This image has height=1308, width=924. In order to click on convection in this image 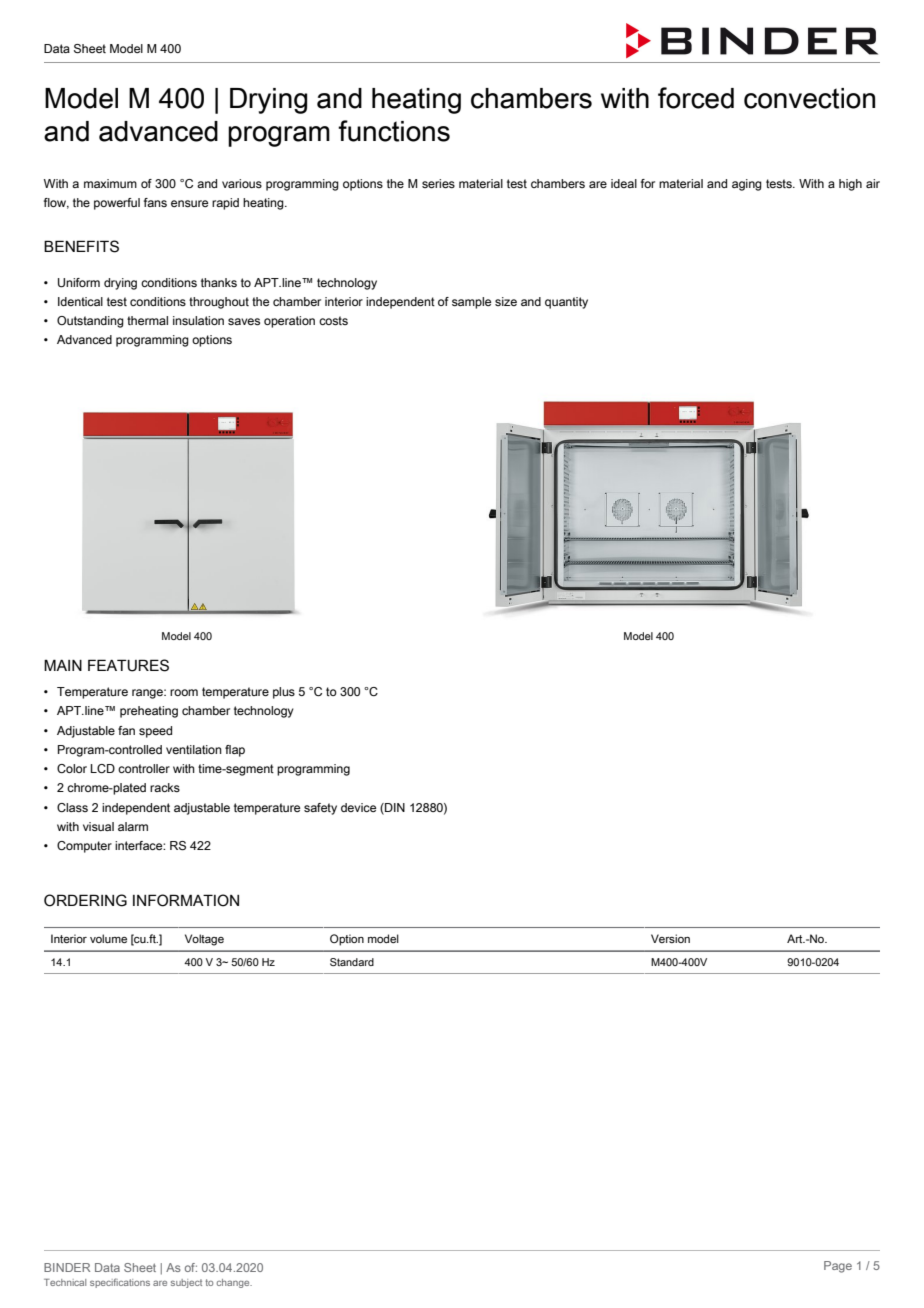, I will do `click(809, 98)`.
